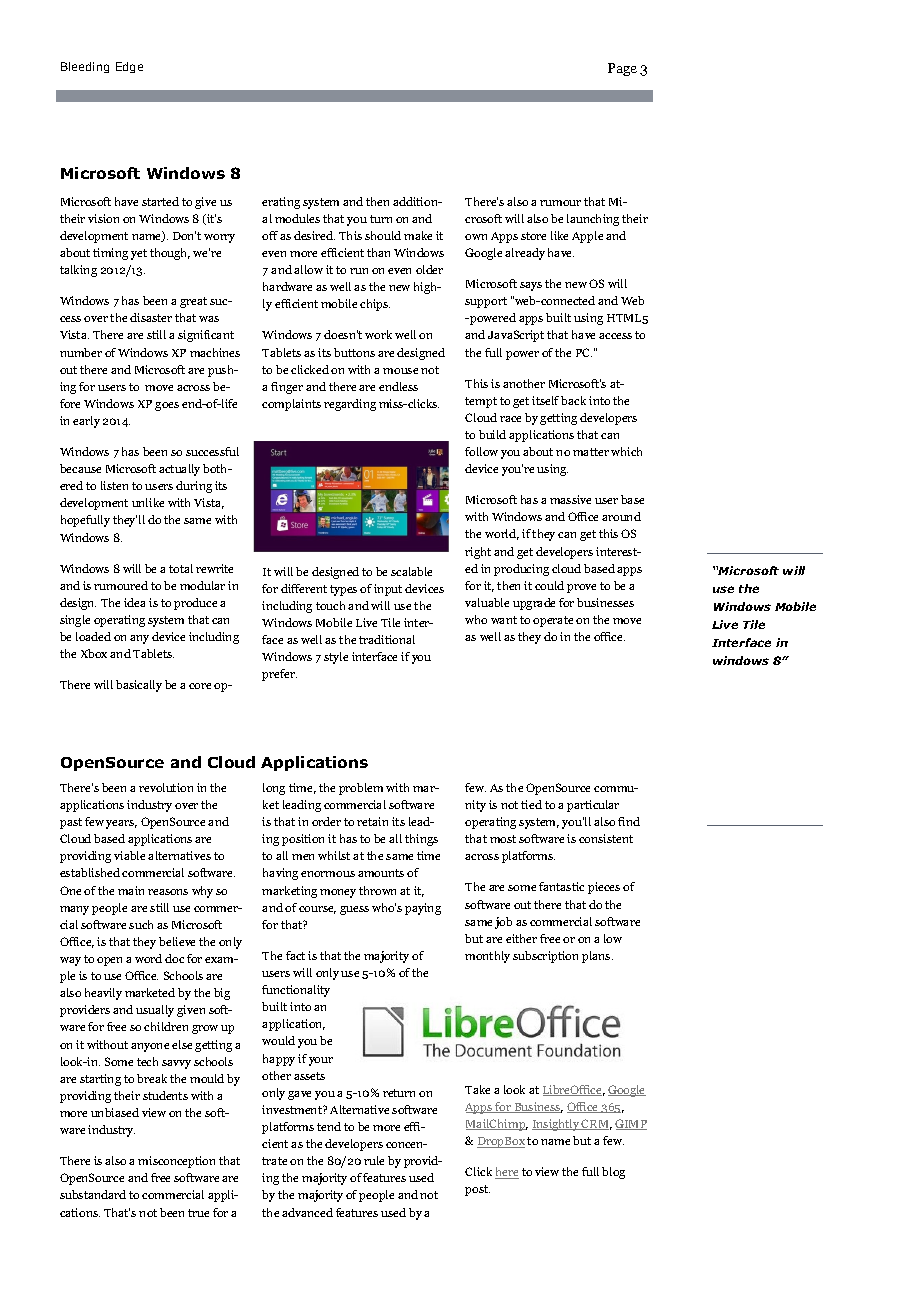 The width and height of the page is (924, 1308). I want to click on operate, so click(553, 621).
